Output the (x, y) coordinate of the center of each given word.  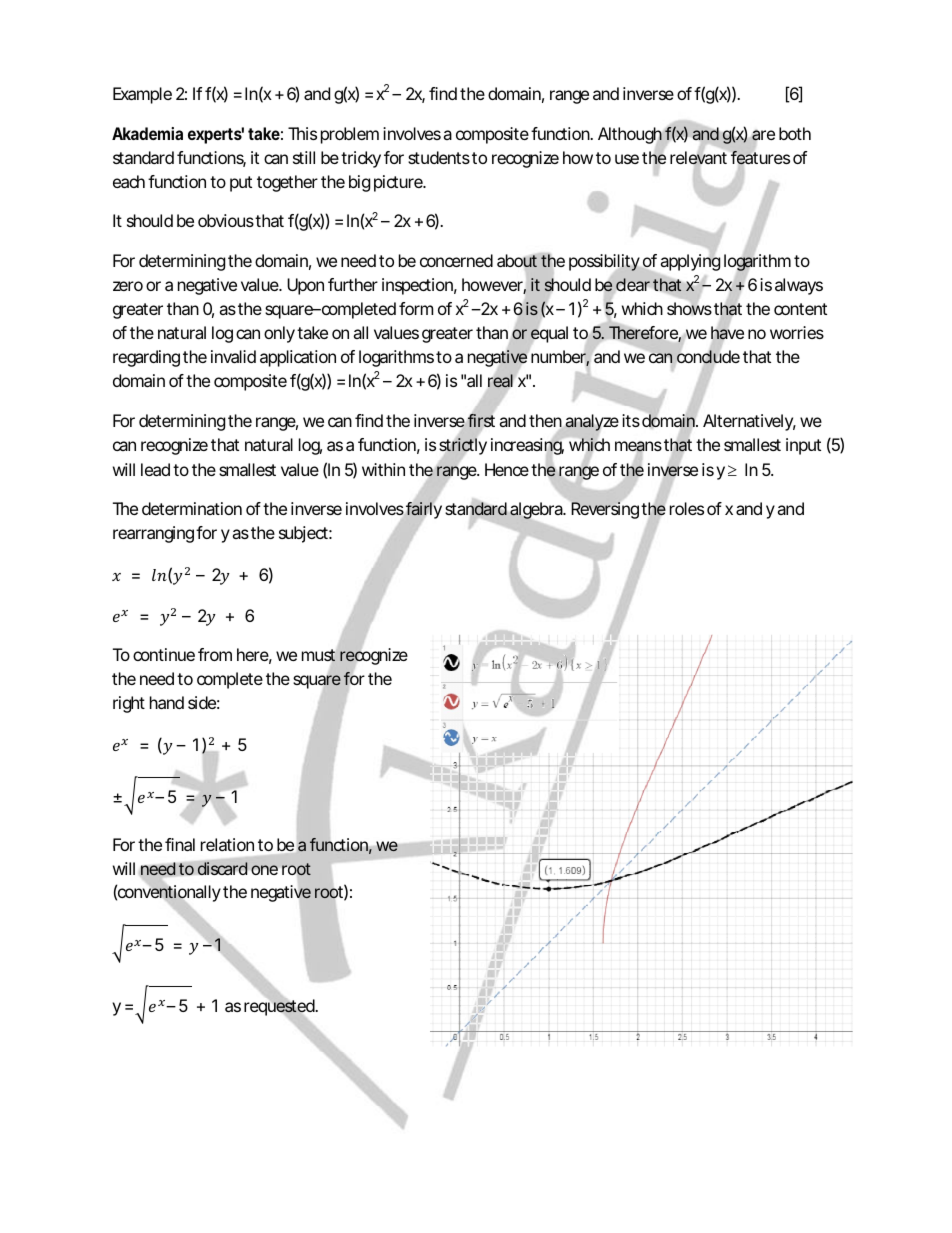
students (439, 157)
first (481, 420)
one (264, 870)
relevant (698, 158)
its (631, 420)
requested (280, 1007)
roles (687, 508)
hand (167, 702)
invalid (233, 356)
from (215, 654)
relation (227, 844)
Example (142, 95)
